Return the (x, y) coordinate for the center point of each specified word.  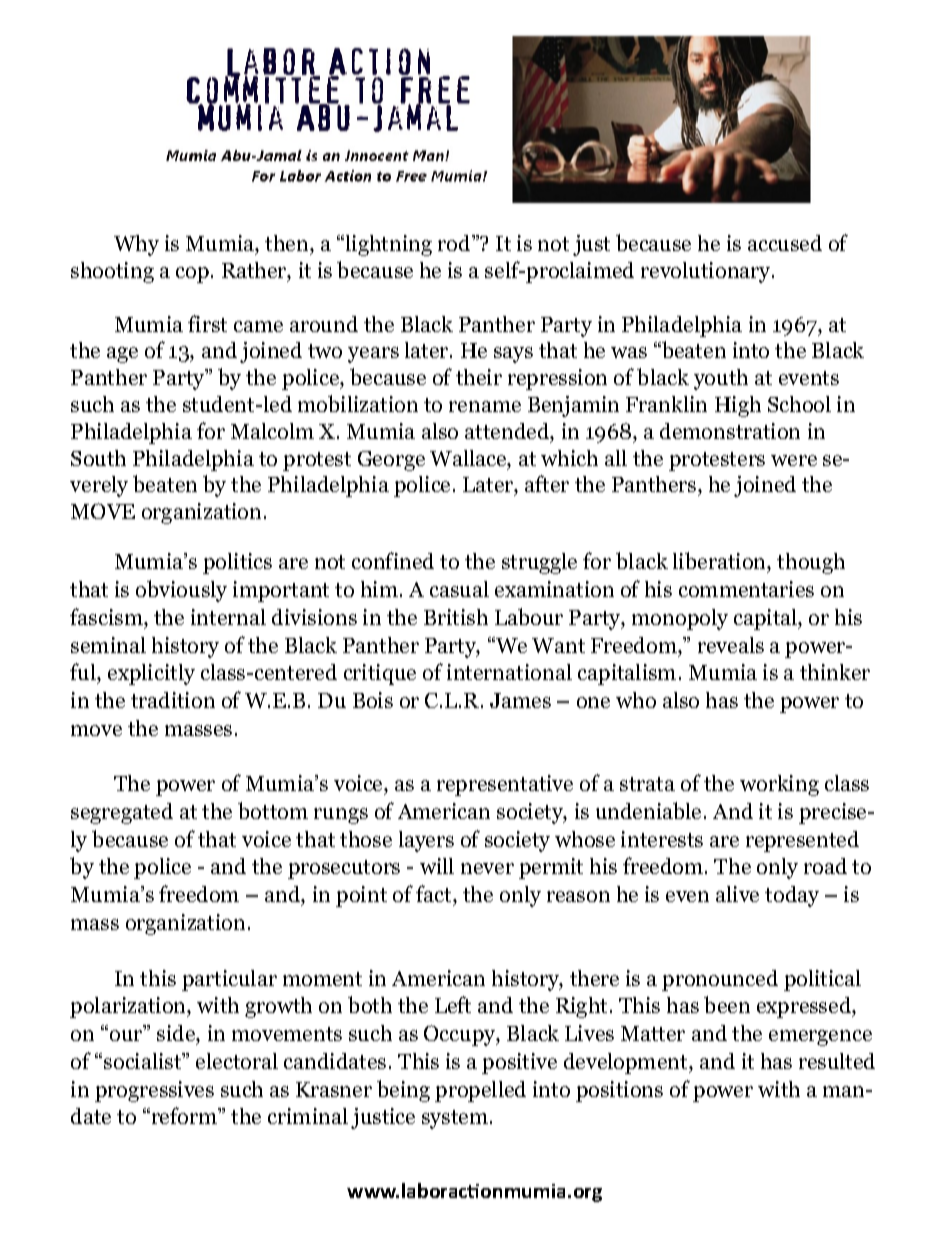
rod (455, 243)
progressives (154, 1091)
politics (237, 563)
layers (426, 841)
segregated (122, 813)
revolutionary (707, 272)
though (811, 563)
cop (194, 275)
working (779, 785)
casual (459, 589)
